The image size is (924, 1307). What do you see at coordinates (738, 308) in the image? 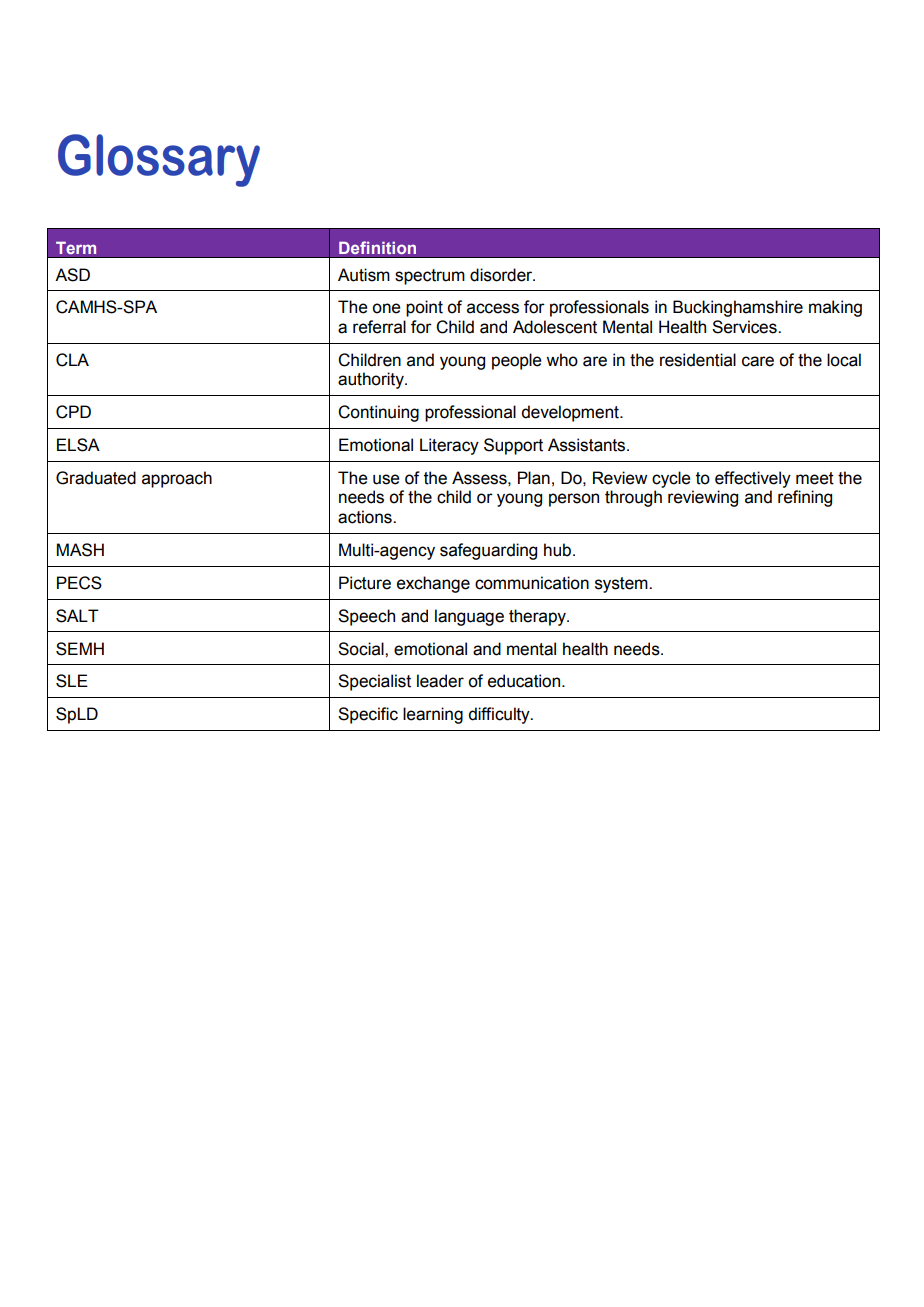
I see `Buckinghamshire` at bounding box center [738, 308].
